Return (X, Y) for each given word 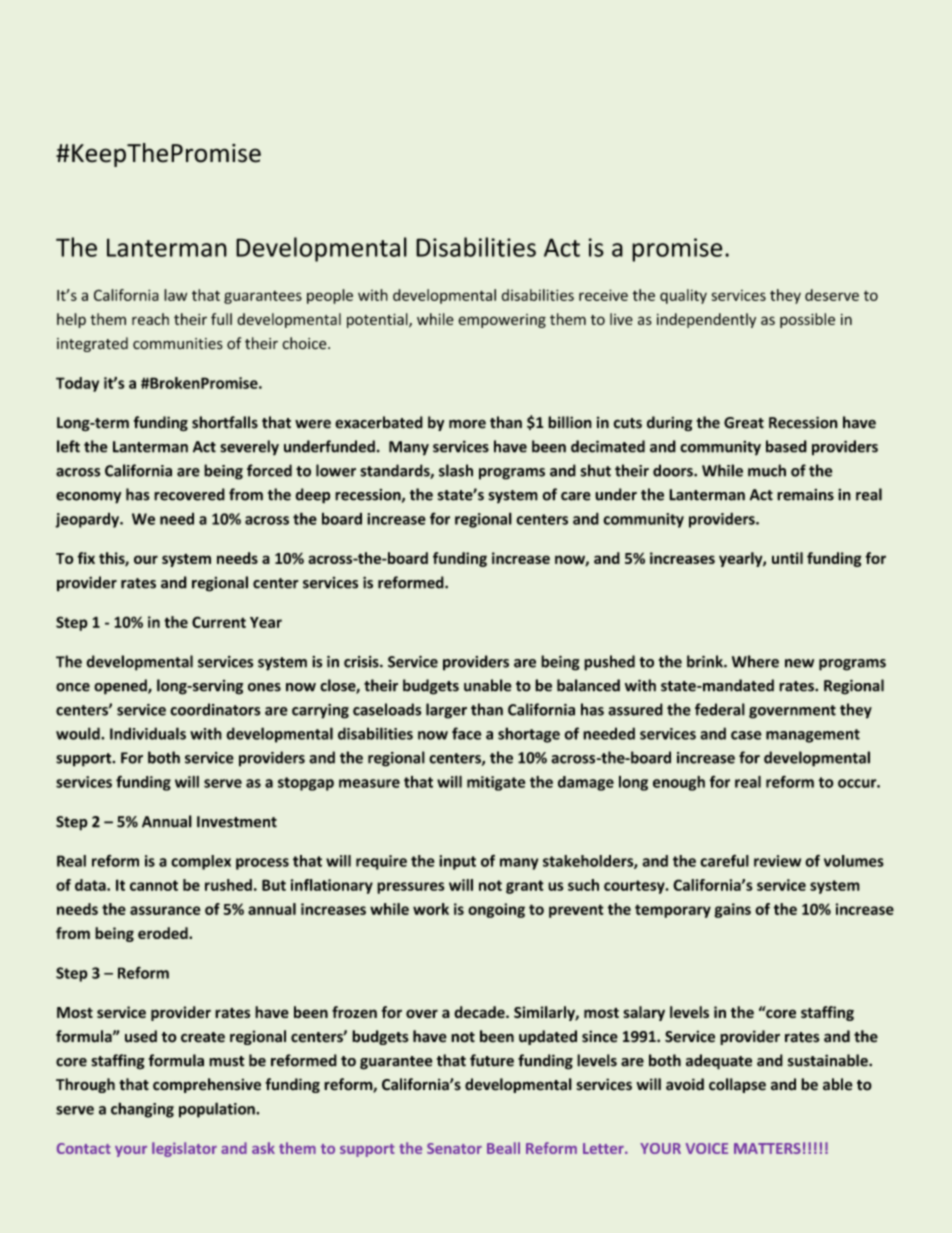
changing (142, 1110)
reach (150, 319)
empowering (502, 321)
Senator (454, 1148)
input (457, 862)
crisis (362, 662)
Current (219, 622)
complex (201, 862)
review (777, 861)
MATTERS (767, 1148)
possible (807, 320)
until (787, 558)
